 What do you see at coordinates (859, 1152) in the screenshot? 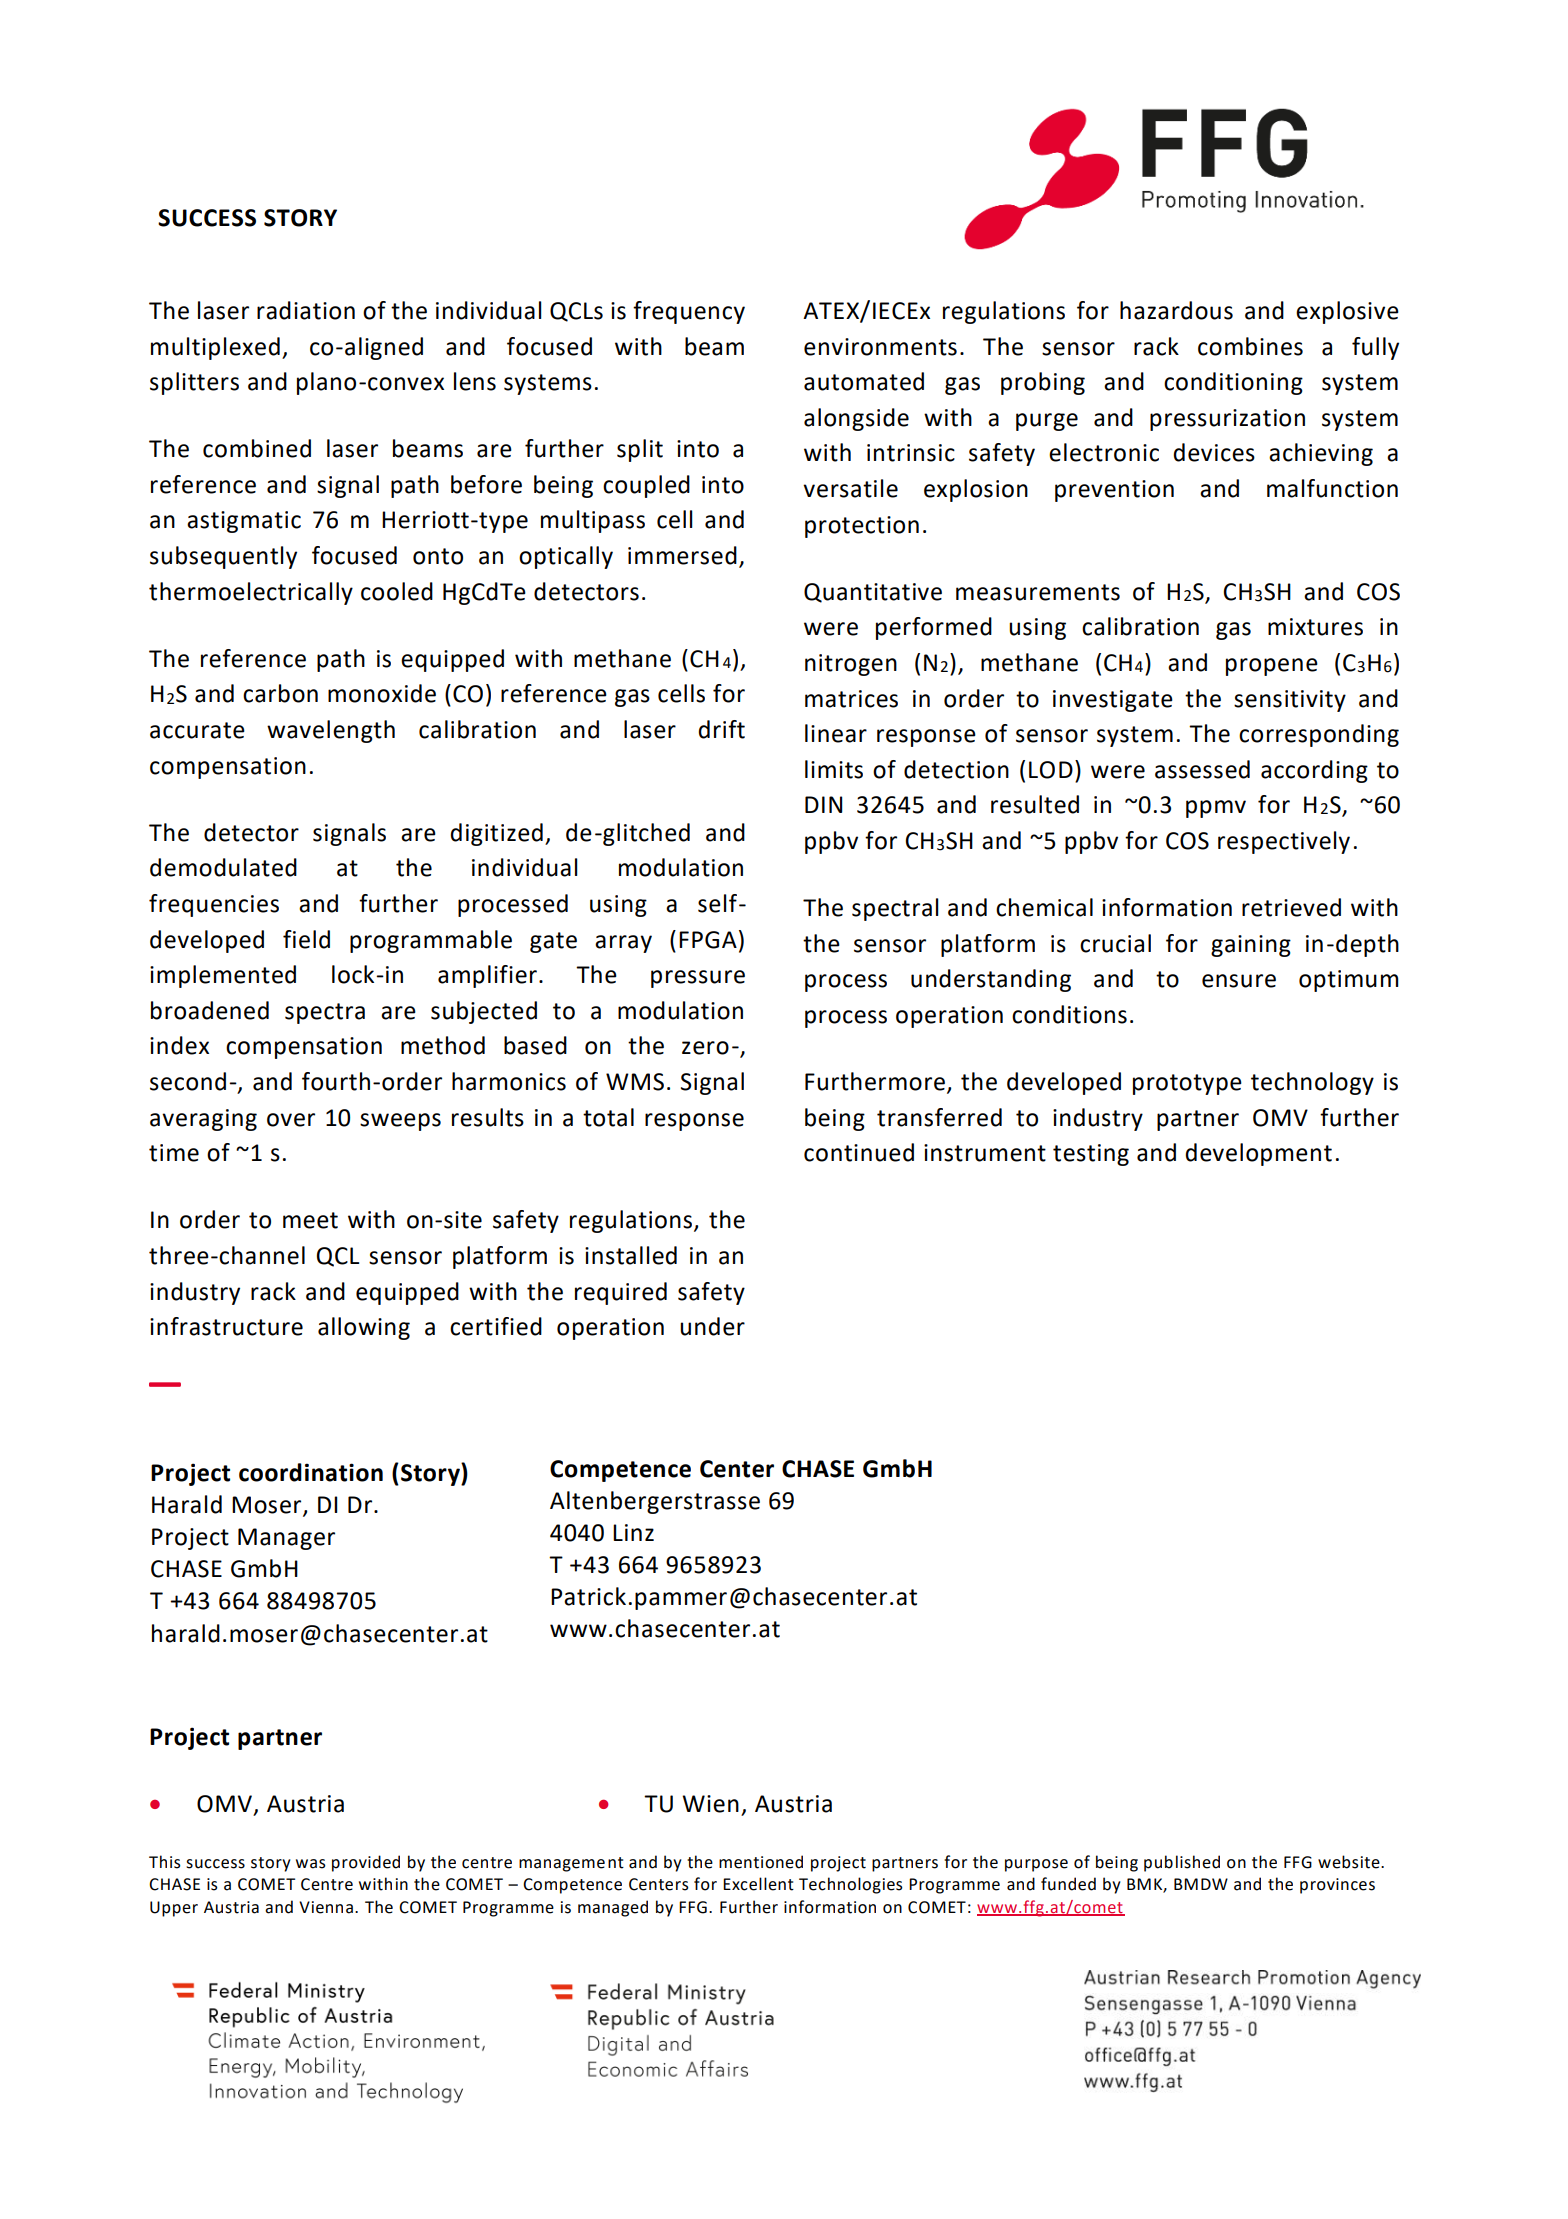
I see `continued` at bounding box center [859, 1152].
